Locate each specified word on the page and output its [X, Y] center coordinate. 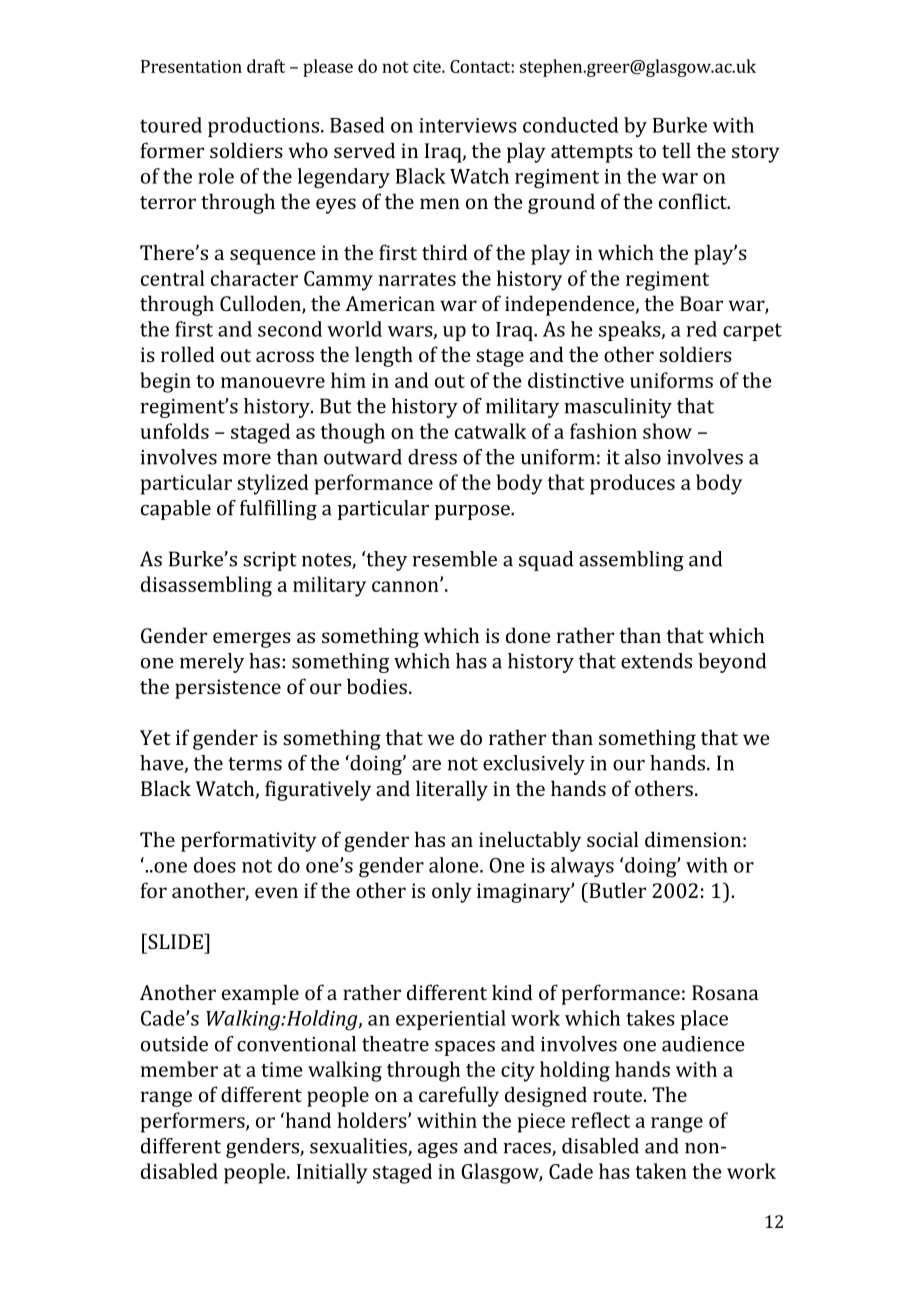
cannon [406, 586]
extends [656, 661]
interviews [468, 125]
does [215, 865]
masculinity [618, 408]
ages [438, 1150]
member [179, 1069]
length [384, 356]
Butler [616, 890]
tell [676, 150]
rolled [188, 354]
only [452, 892]
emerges [252, 640]
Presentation [191, 66]
